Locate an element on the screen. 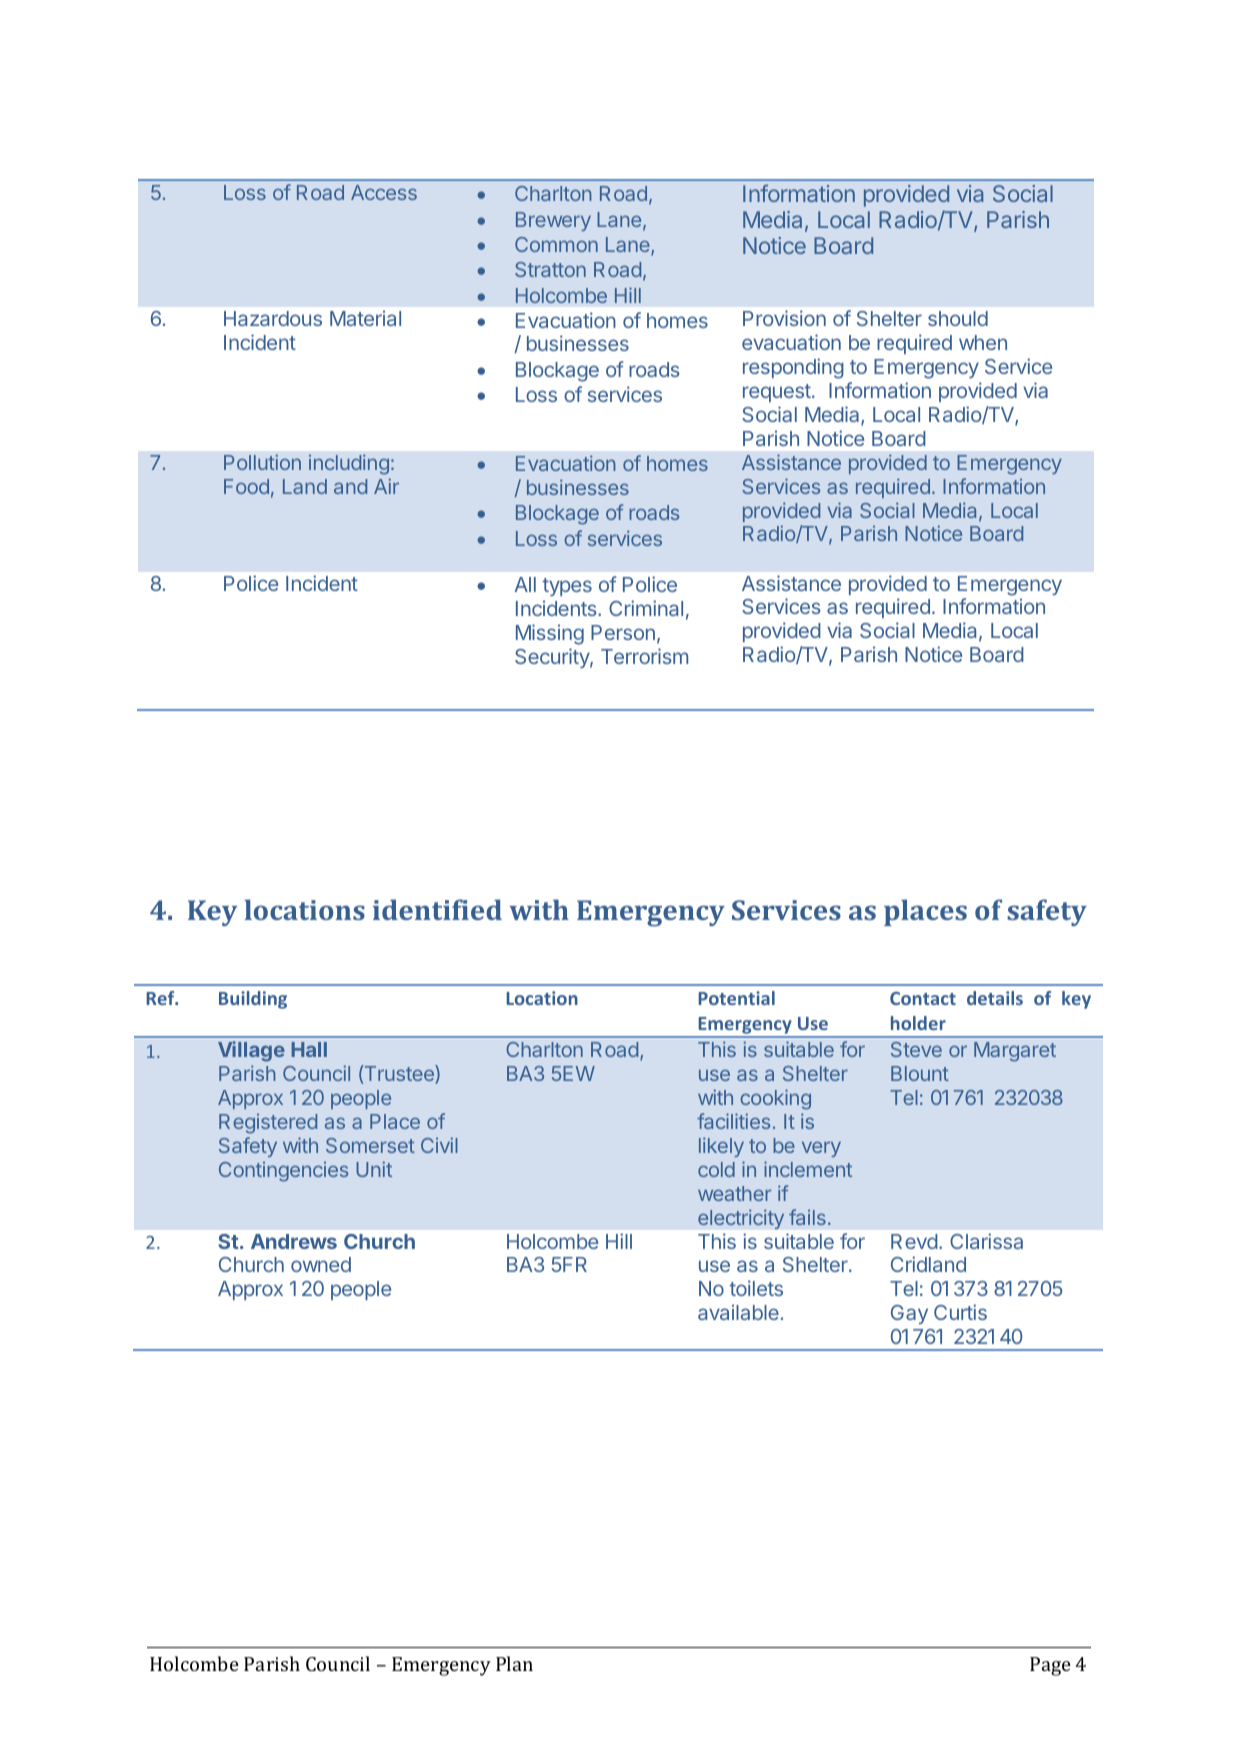  Terrorism is located at coordinates (644, 656).
